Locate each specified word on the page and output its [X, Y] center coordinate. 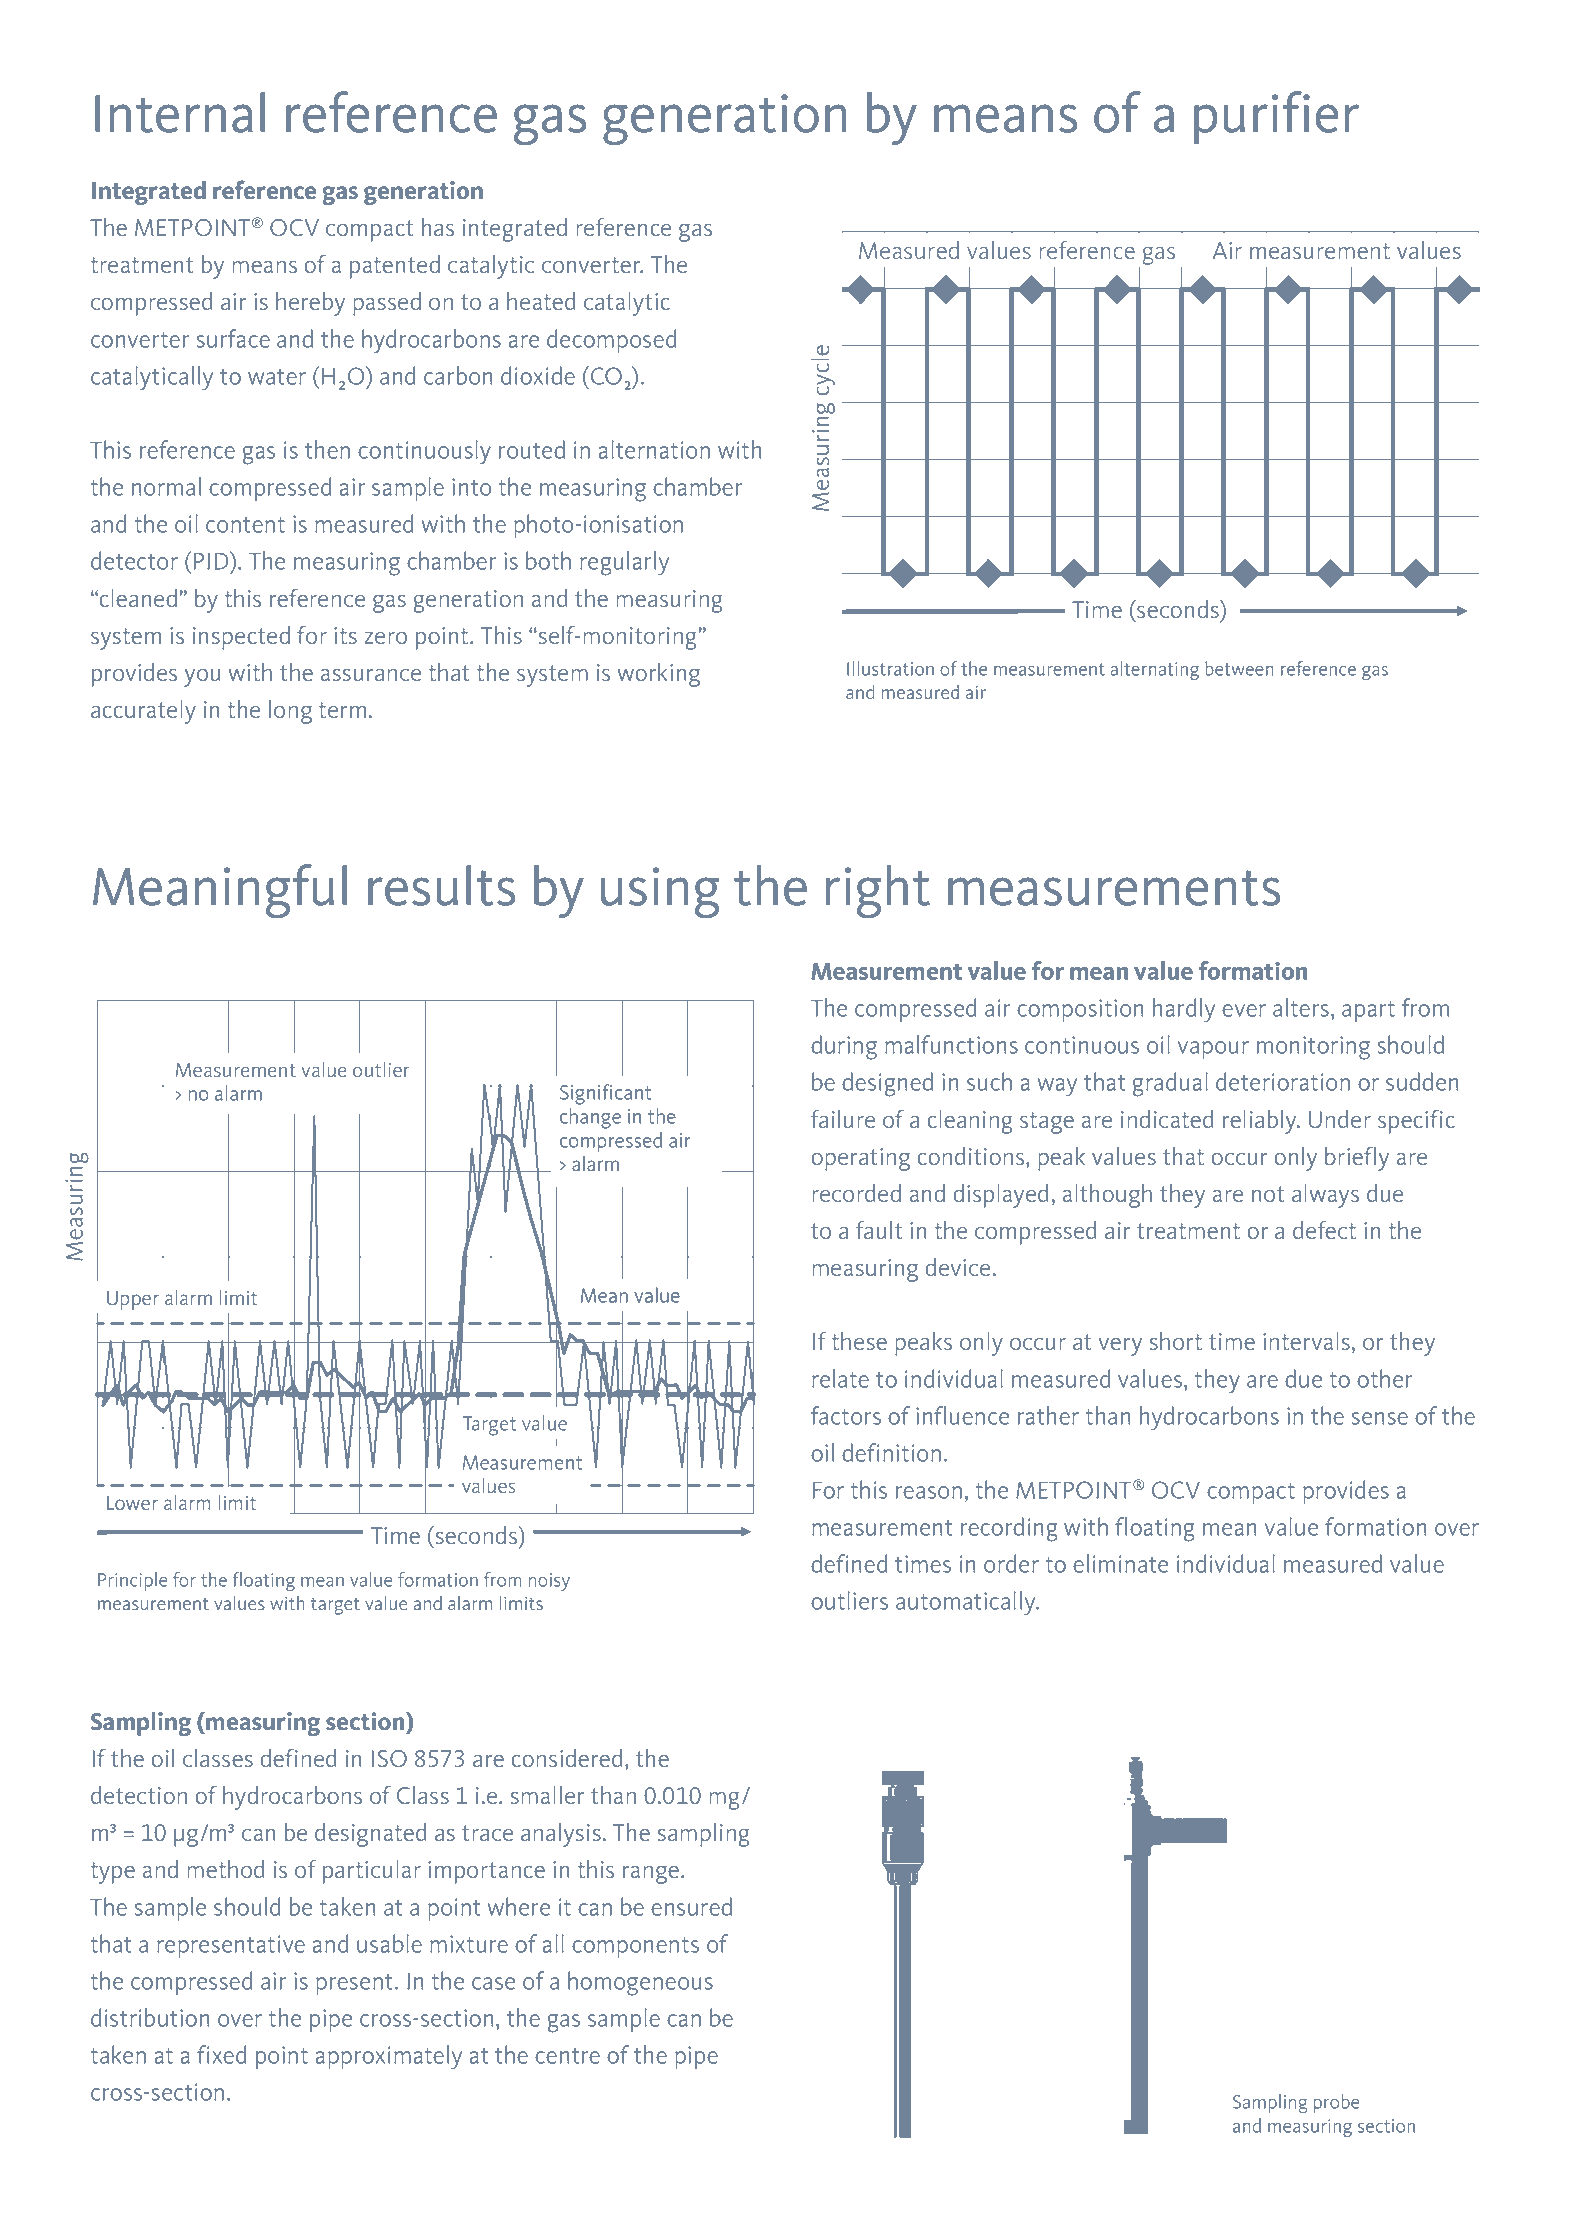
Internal [180, 112]
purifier [1276, 117]
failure [843, 1118]
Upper [133, 1300]
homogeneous [640, 1983]
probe [1336, 2103]
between [1239, 668]
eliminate [1120, 1563]
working [658, 675]
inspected [241, 638]
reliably [1261, 1122]
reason [929, 1492]
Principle [132, 1581]
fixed [222, 2054]
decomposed [612, 341]
